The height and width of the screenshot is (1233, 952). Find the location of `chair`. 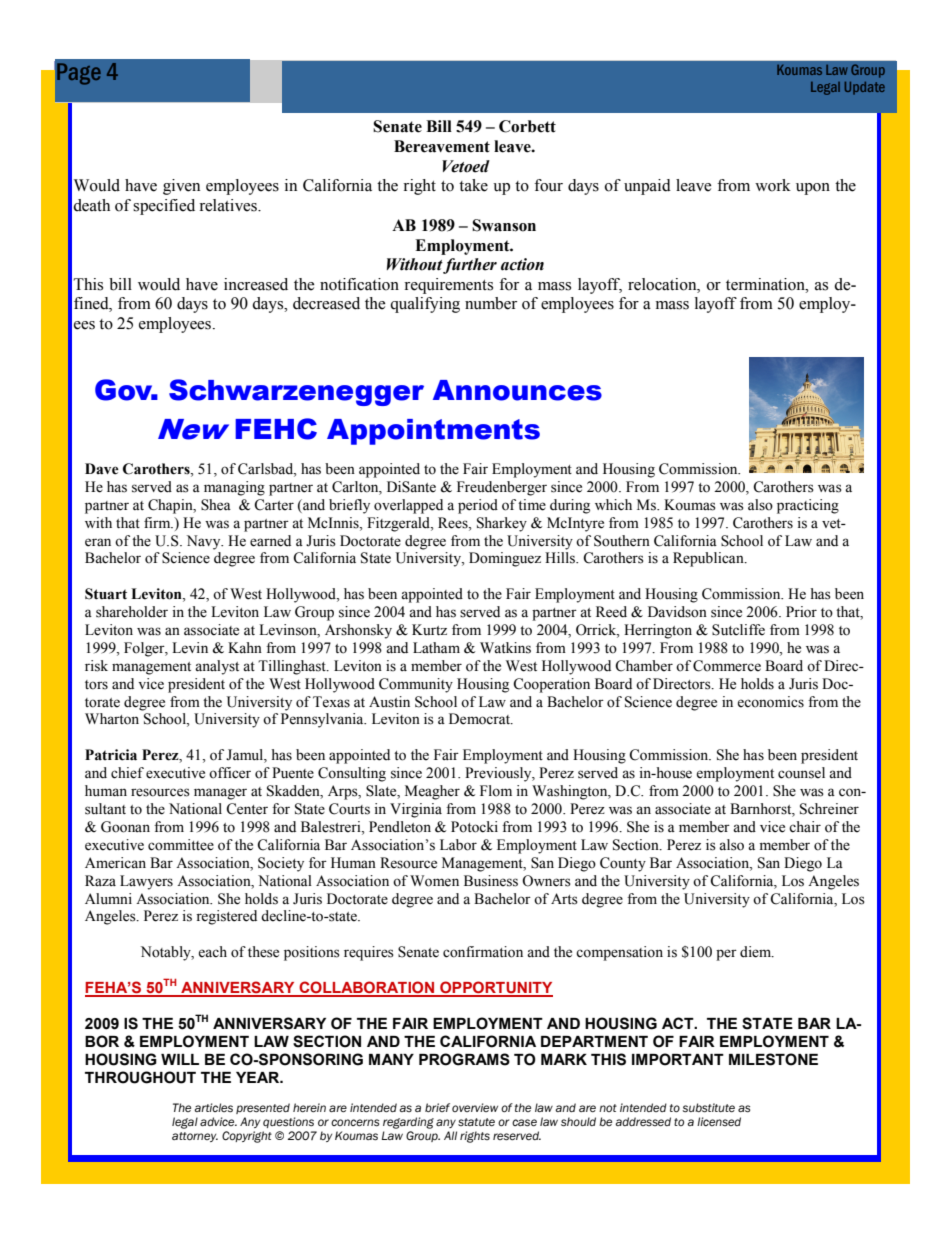

chair is located at coordinates (805, 827).
